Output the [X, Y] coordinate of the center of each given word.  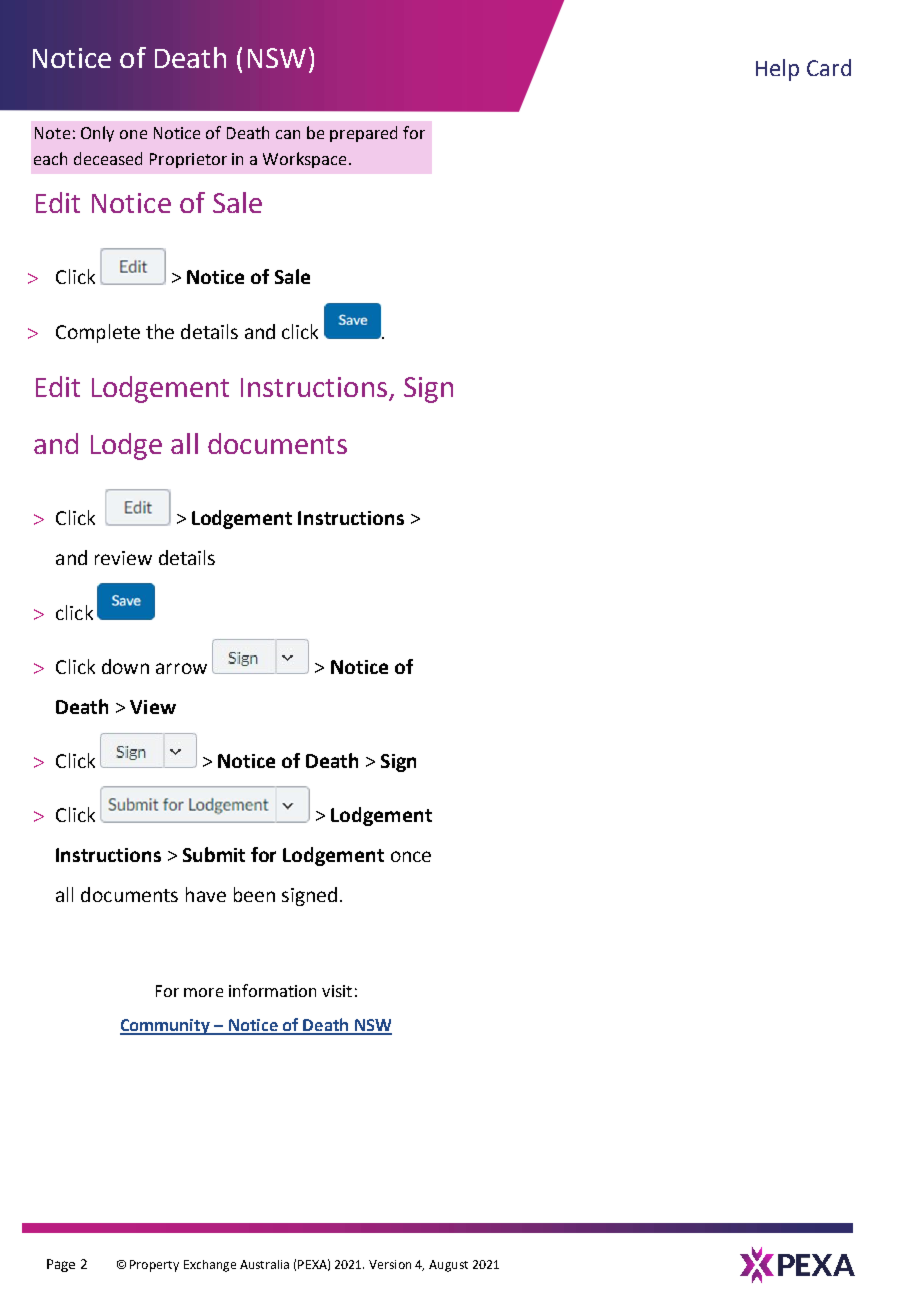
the [160, 331]
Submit [214, 854]
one [133, 134]
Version [390, 1264]
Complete [98, 333]
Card [829, 67]
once [411, 856]
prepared [363, 134]
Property [154, 1266]
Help [777, 70]
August [448, 1266]
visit [337, 991]
